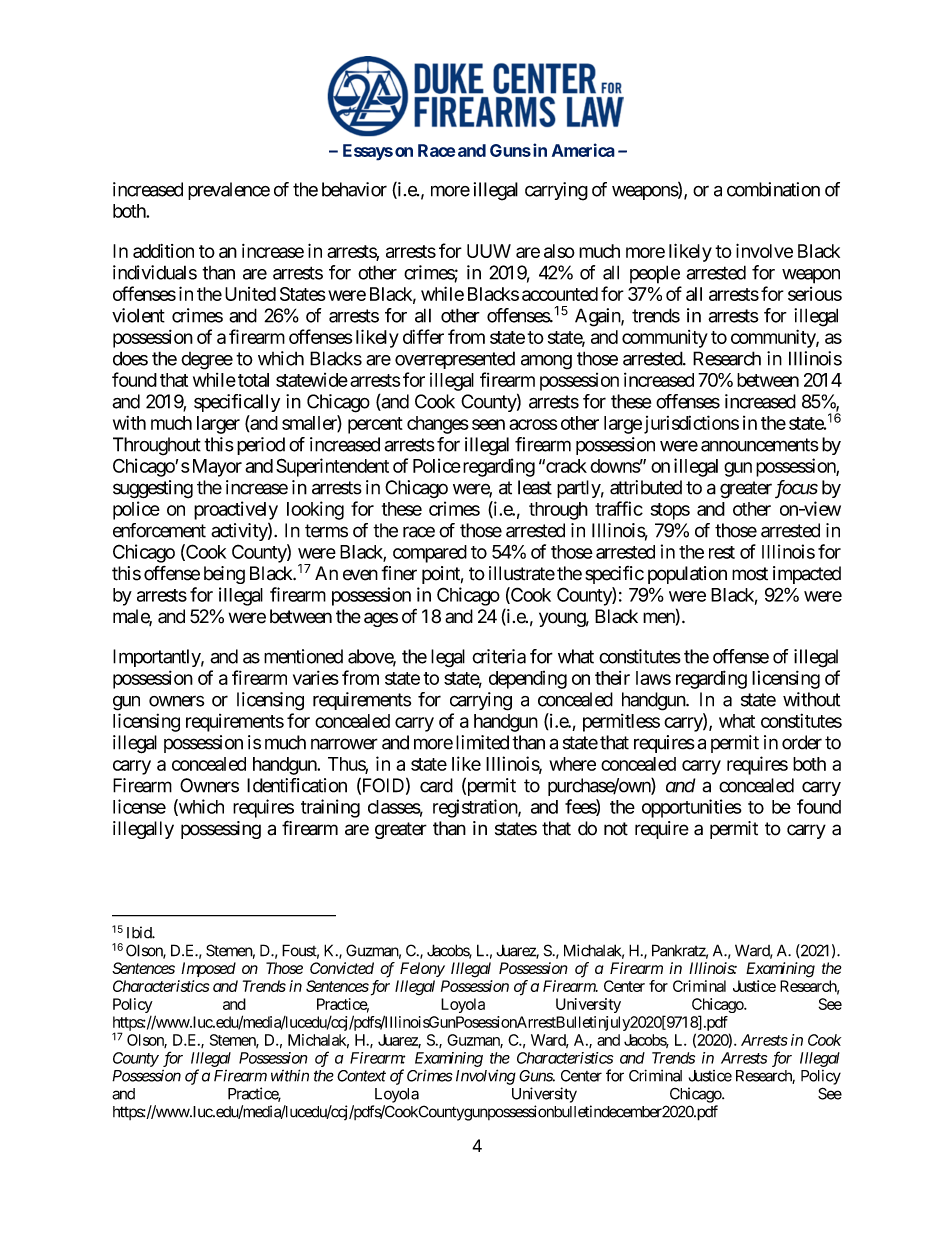 The width and height of the screenshot is (952, 1233). I want to click on Felony, so click(422, 969).
